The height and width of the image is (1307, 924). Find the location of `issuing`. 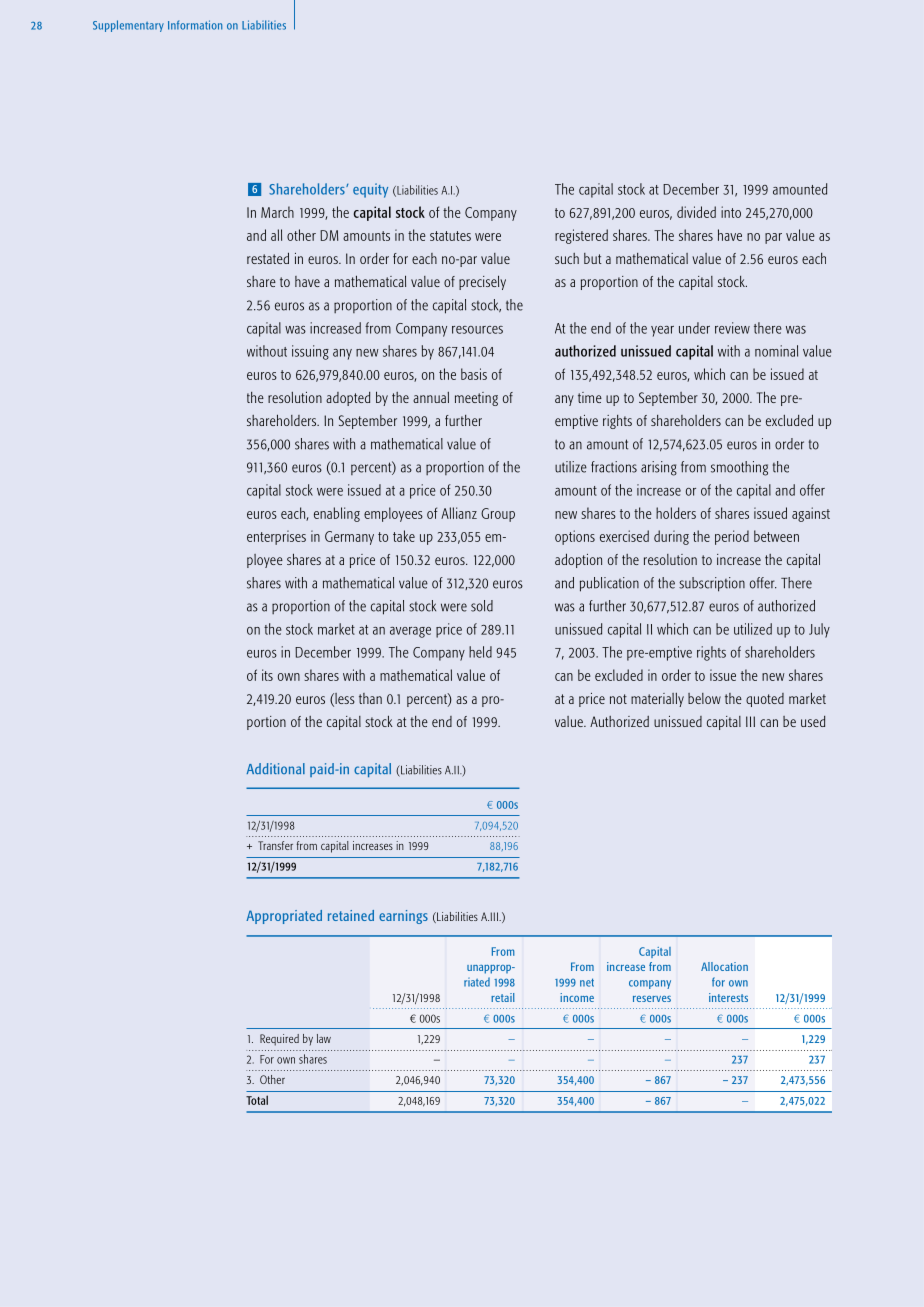

issuing is located at coordinates (310, 352).
